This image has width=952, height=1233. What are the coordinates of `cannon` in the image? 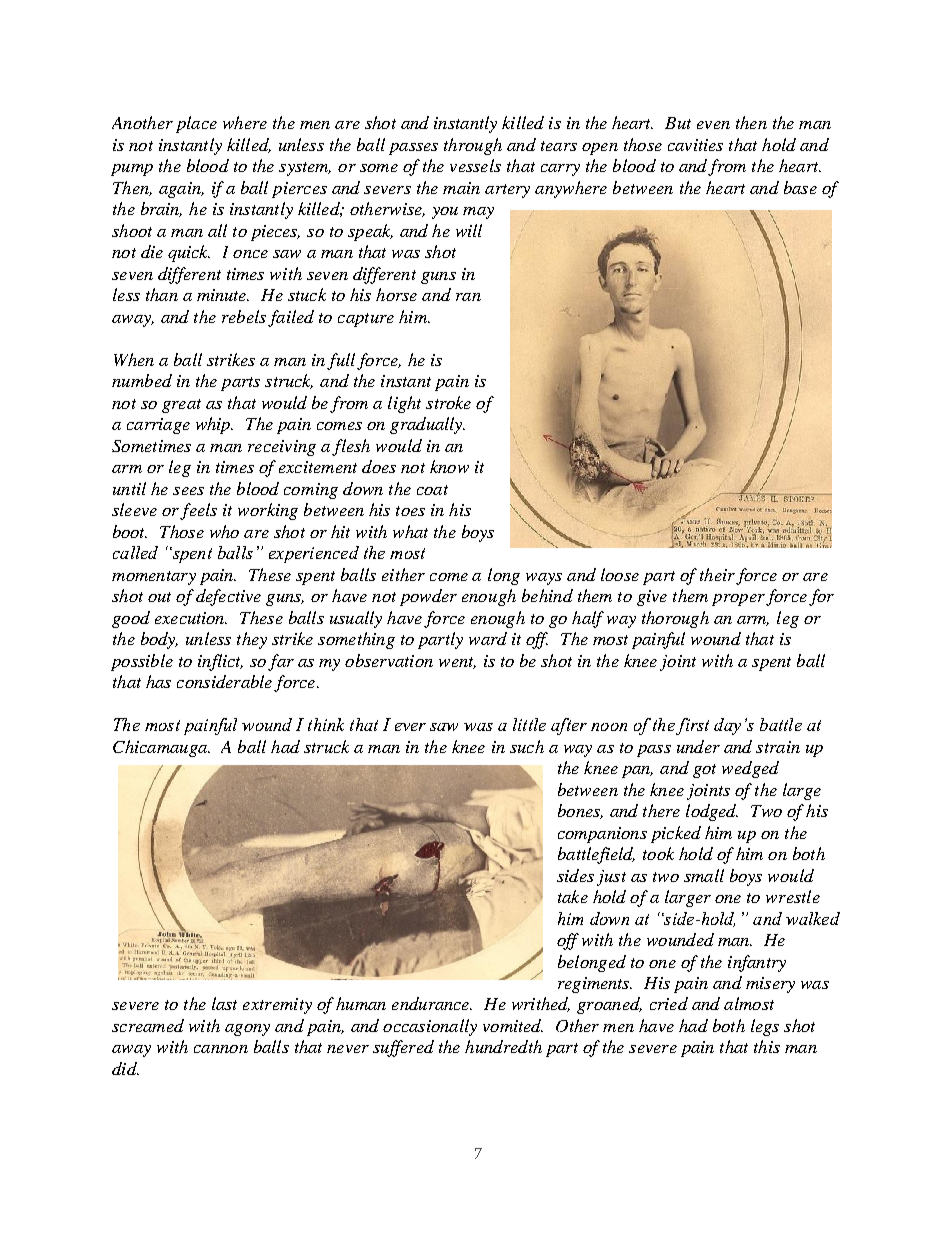 It's located at (221, 1049).
